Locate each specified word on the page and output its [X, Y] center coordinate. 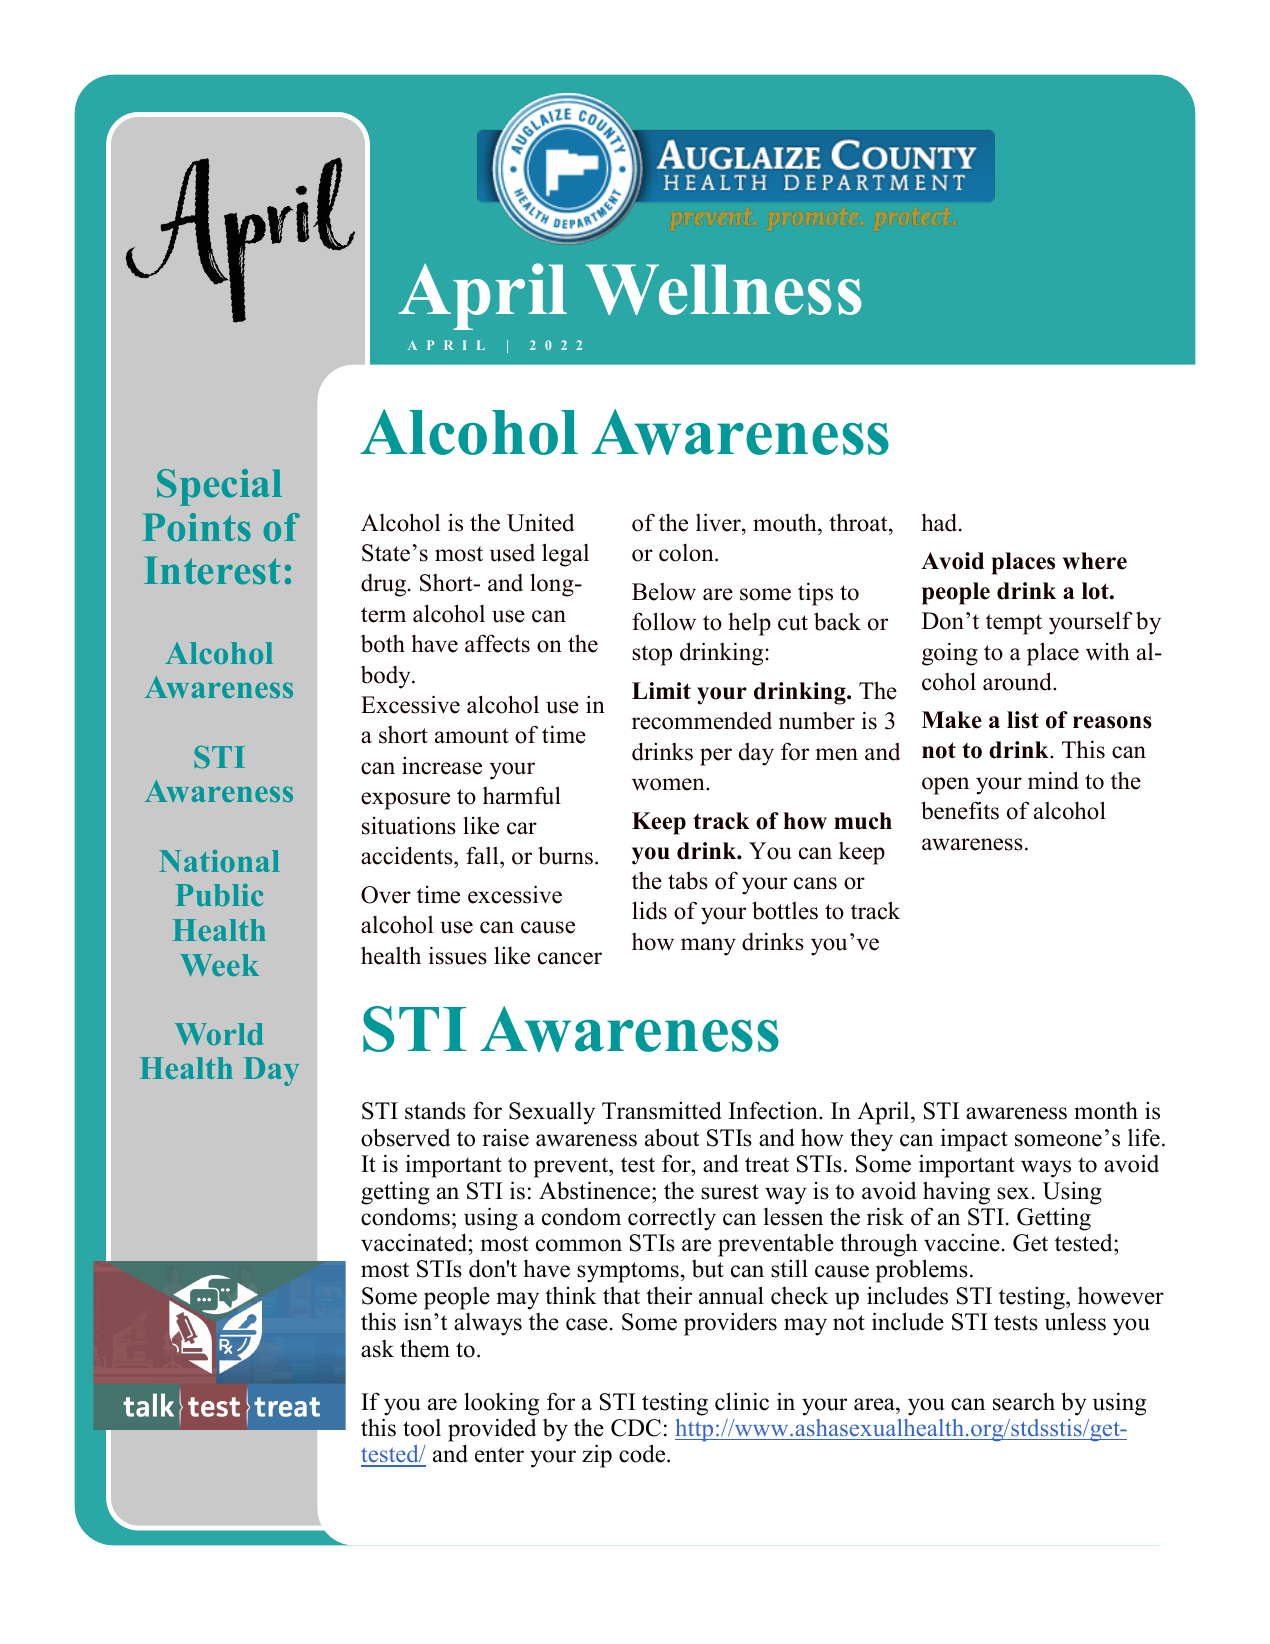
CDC [636, 1428]
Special [219, 487]
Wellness [724, 289]
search [1024, 1401]
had [940, 522]
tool [422, 1428]
